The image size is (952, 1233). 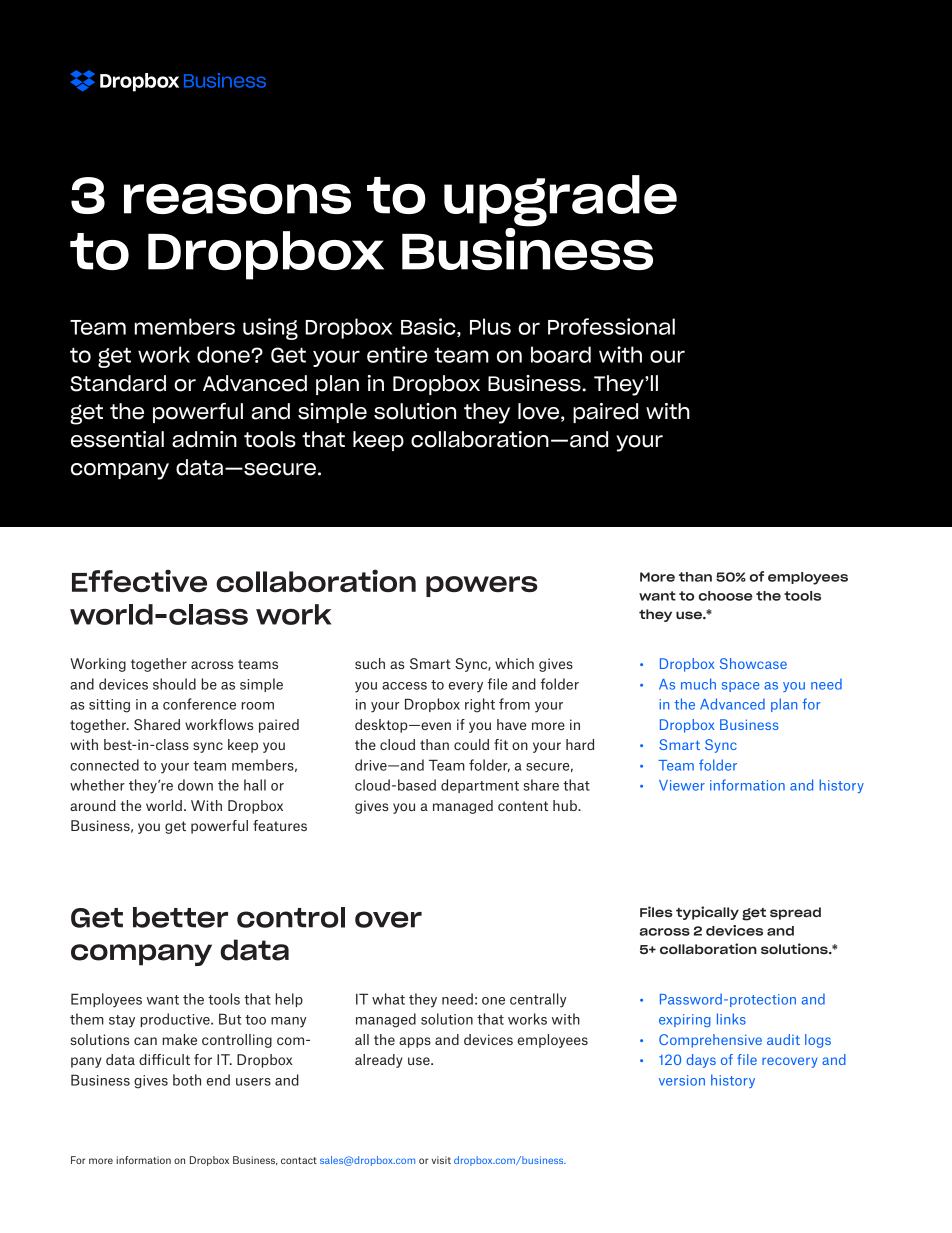 I want to click on choose, so click(x=726, y=596).
